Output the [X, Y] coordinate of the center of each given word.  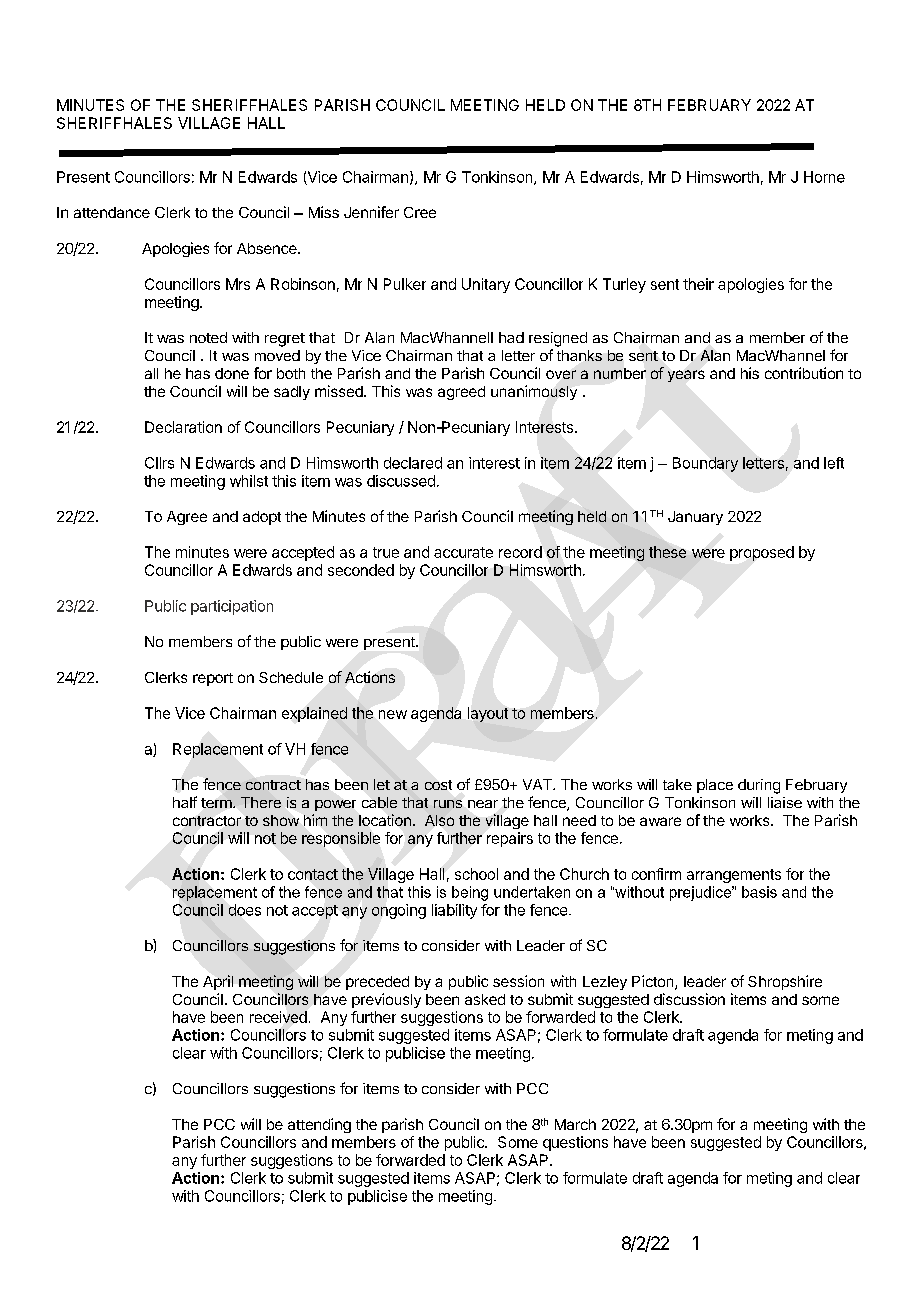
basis [759, 892]
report [213, 679]
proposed [762, 553]
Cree [420, 212]
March [575, 1124]
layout [488, 714]
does [245, 910]
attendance [112, 212]
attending [319, 1125]
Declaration [183, 427]
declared [413, 463]
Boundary [705, 464]
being [470, 893]
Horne [824, 177]
